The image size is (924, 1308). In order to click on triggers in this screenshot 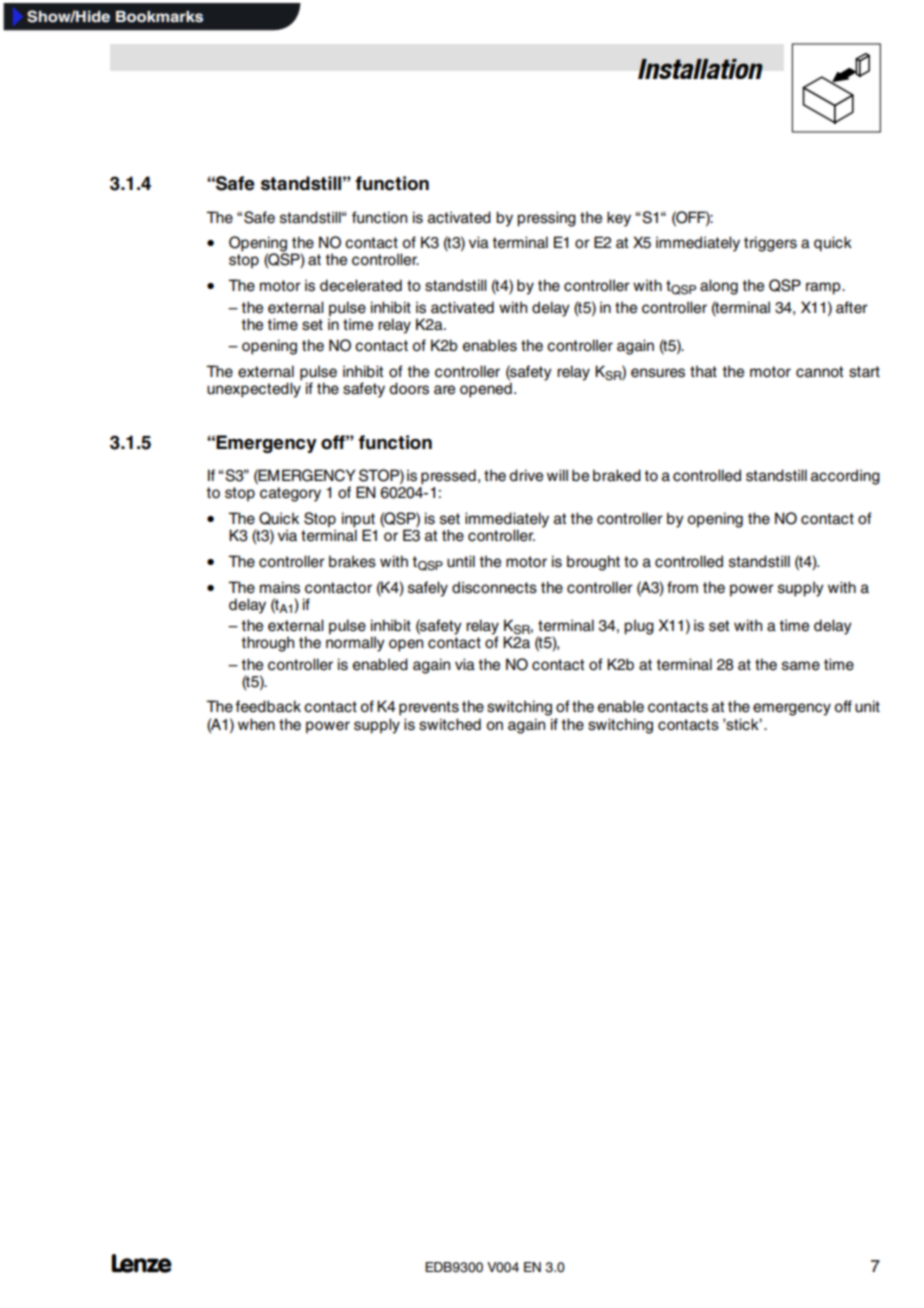, I will do `click(770, 244)`.
